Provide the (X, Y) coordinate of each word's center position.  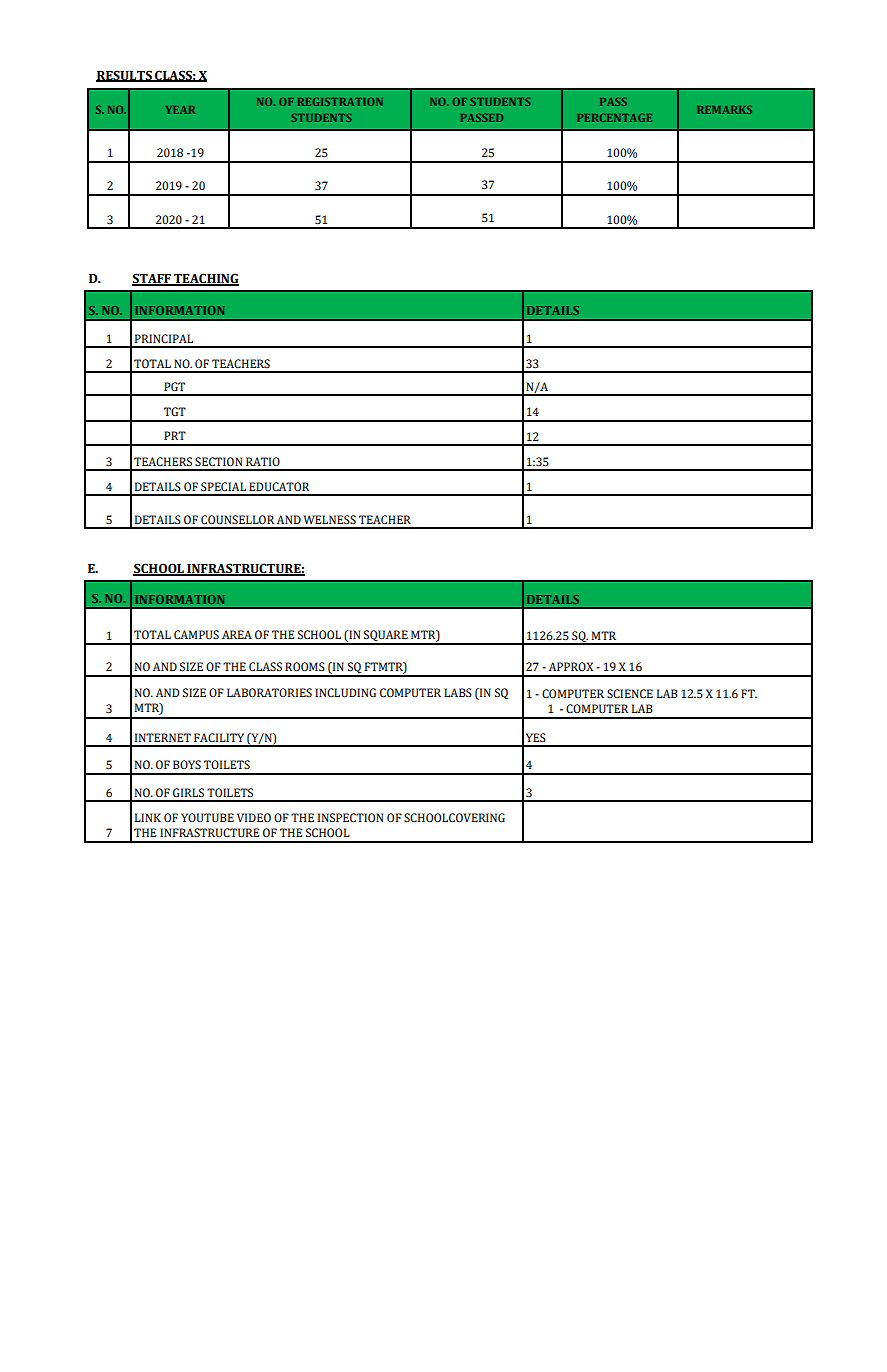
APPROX (571, 666)
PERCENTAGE (614, 118)
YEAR (180, 110)
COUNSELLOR (237, 520)
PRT (175, 435)
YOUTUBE (207, 818)
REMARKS (724, 110)
